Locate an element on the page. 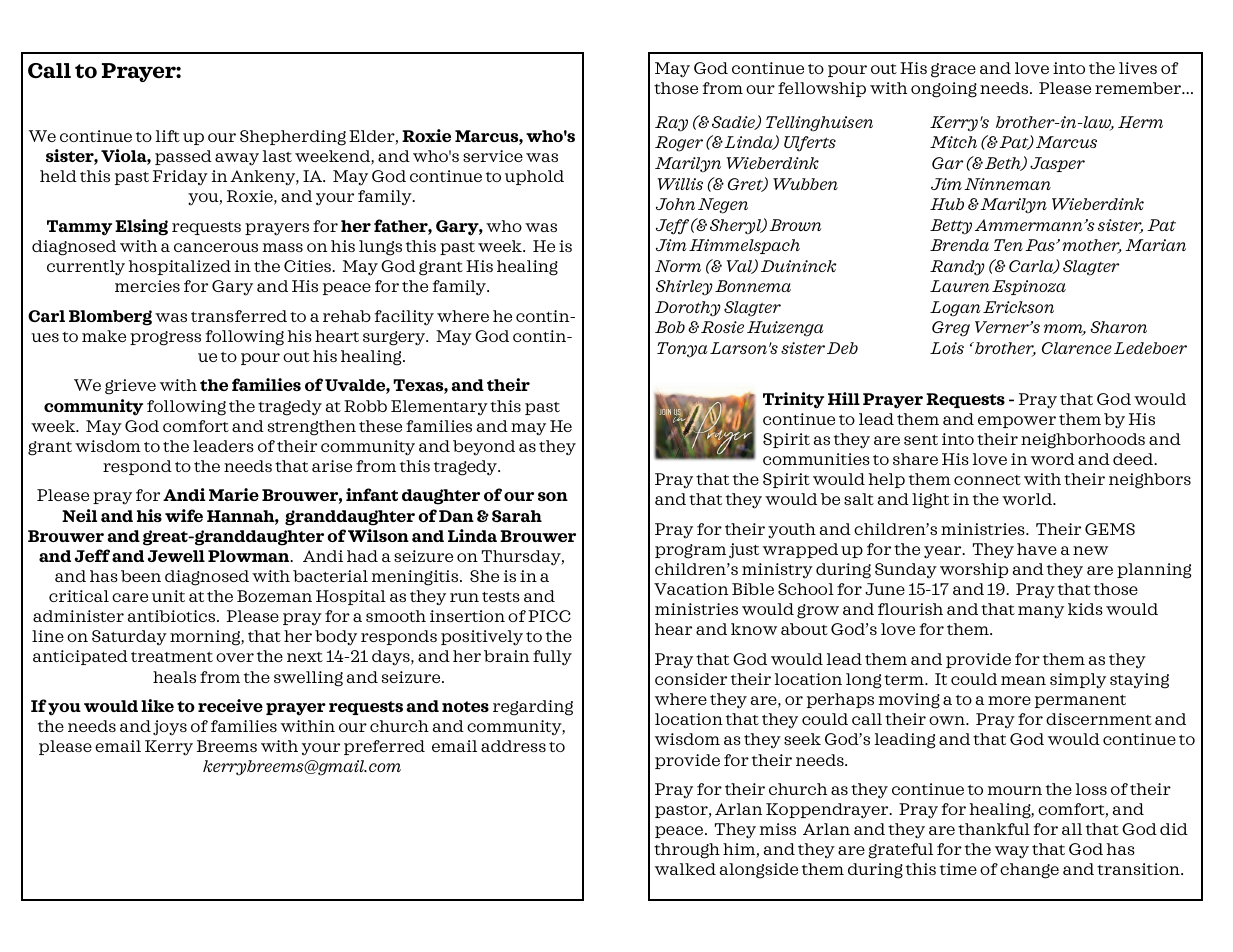 This page has width=1233, height=952. through is located at coordinates (687, 851).
